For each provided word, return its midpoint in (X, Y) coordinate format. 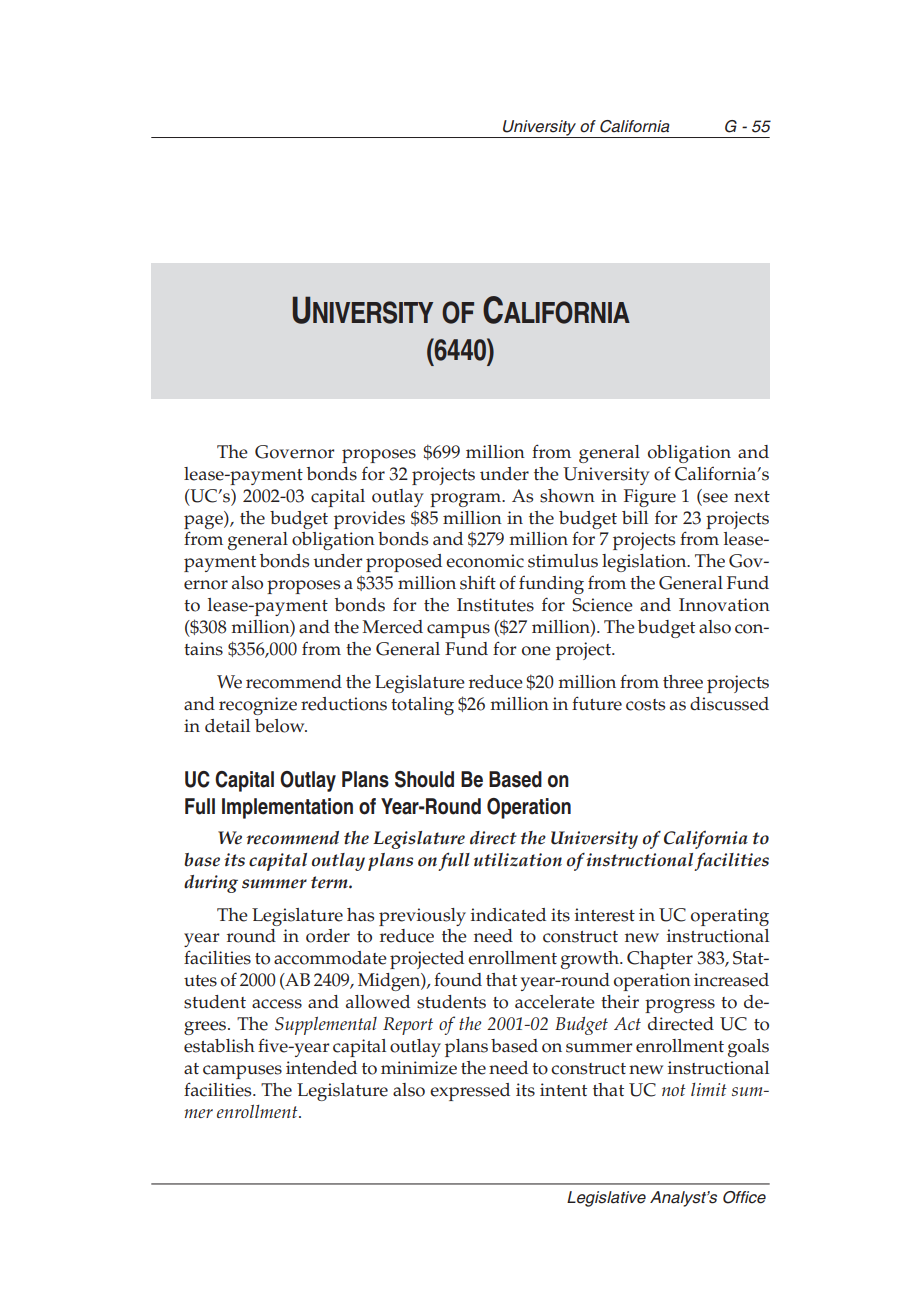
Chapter (660, 960)
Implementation (287, 808)
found (458, 979)
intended (321, 1068)
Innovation (724, 605)
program (467, 500)
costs (645, 705)
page (204, 522)
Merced (392, 627)
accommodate (330, 958)
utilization (518, 860)
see (715, 498)
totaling (422, 706)
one (536, 651)
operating (730, 917)
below (281, 726)
